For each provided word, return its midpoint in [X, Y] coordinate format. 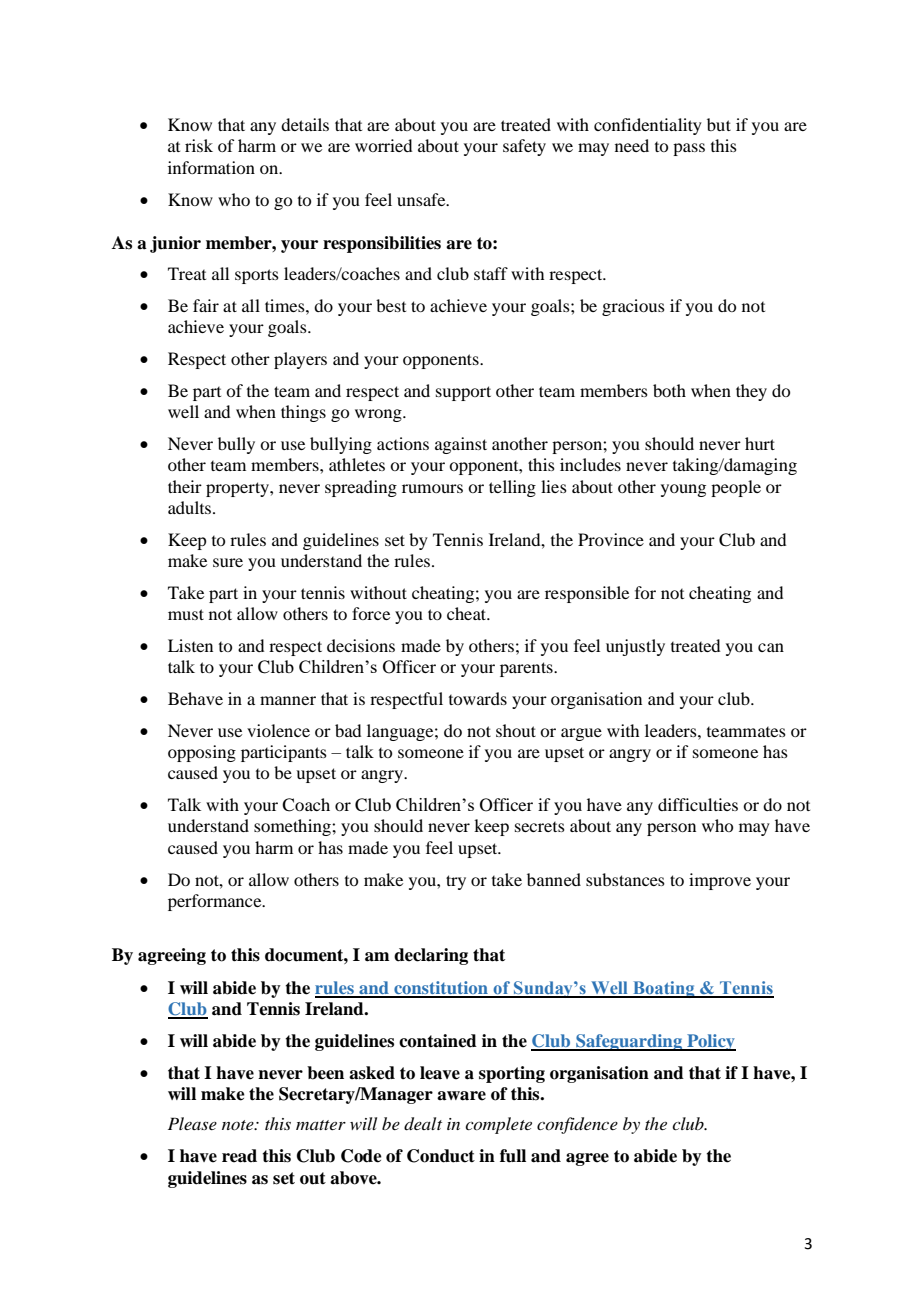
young [683, 490]
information [211, 167]
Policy [710, 1042]
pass [689, 149]
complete [498, 1125]
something [293, 827]
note [239, 1125]
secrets [540, 827]
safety [524, 147]
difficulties [698, 804]
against [461, 445]
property [238, 489]
